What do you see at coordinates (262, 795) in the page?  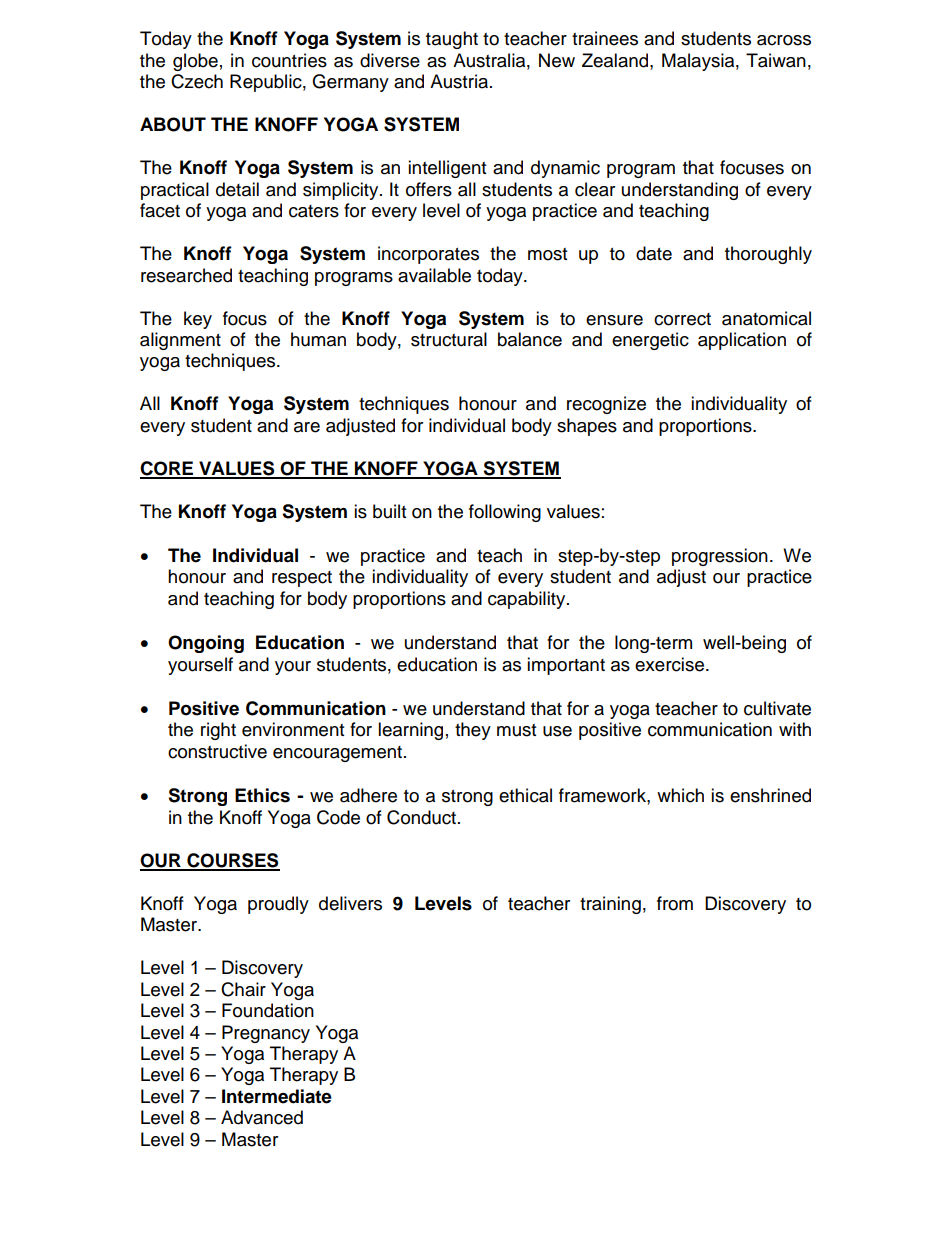 I see `Ethics` at bounding box center [262, 795].
